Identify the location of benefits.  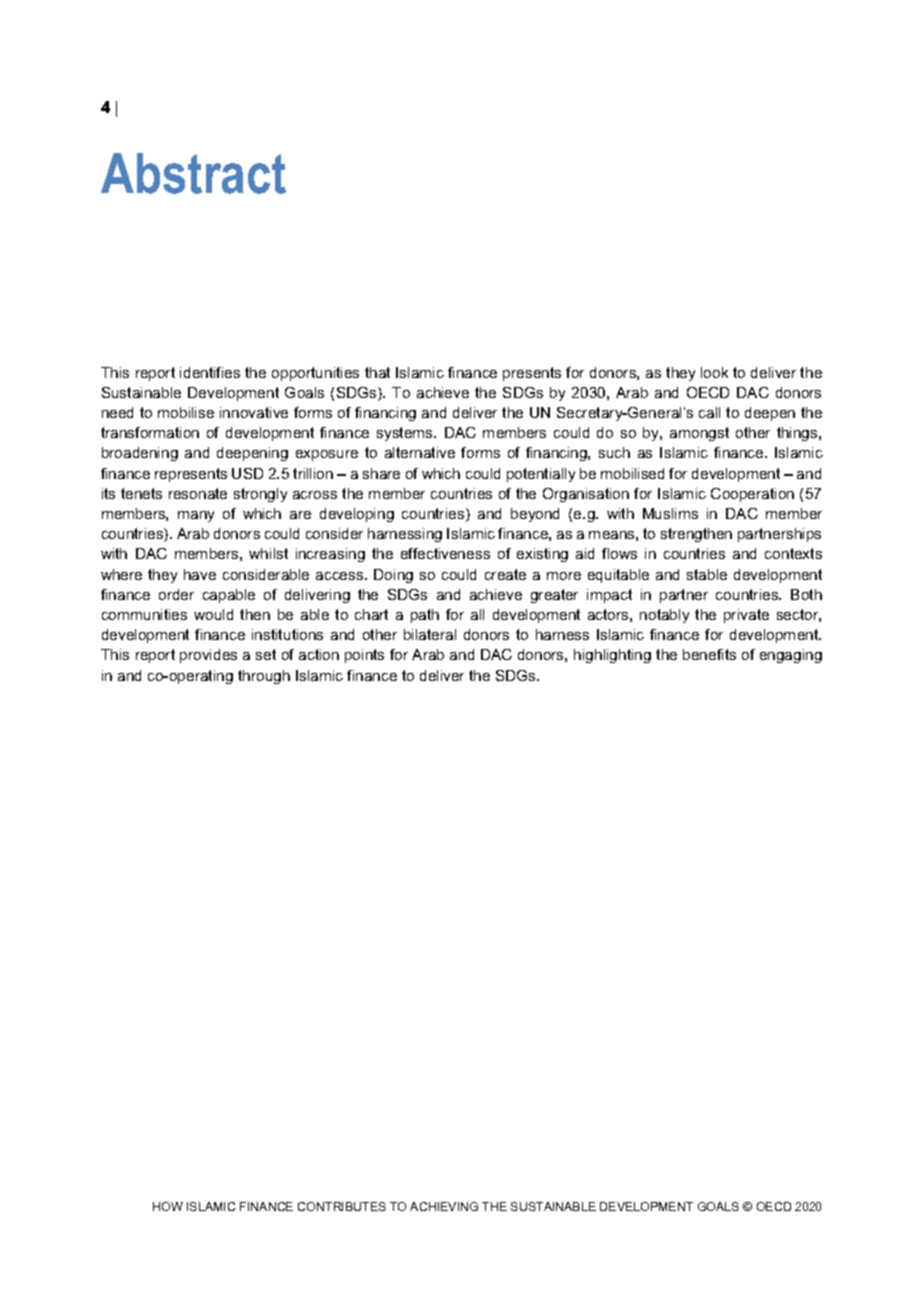
(709, 654).
